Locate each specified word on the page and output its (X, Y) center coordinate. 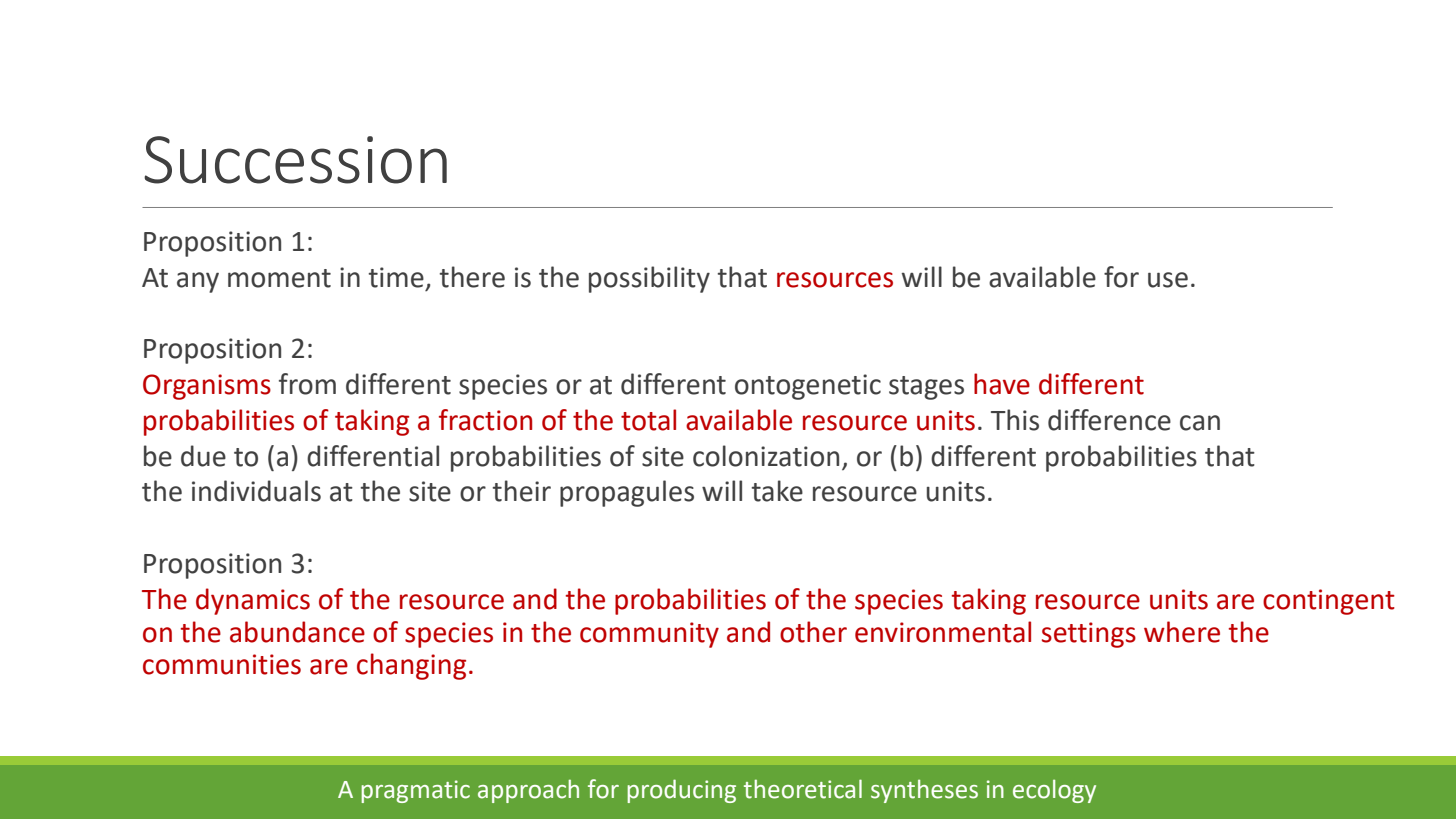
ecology (1054, 791)
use (1168, 280)
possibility (649, 279)
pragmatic (415, 791)
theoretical (803, 789)
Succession (295, 160)
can (1200, 423)
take (777, 491)
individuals (256, 491)
